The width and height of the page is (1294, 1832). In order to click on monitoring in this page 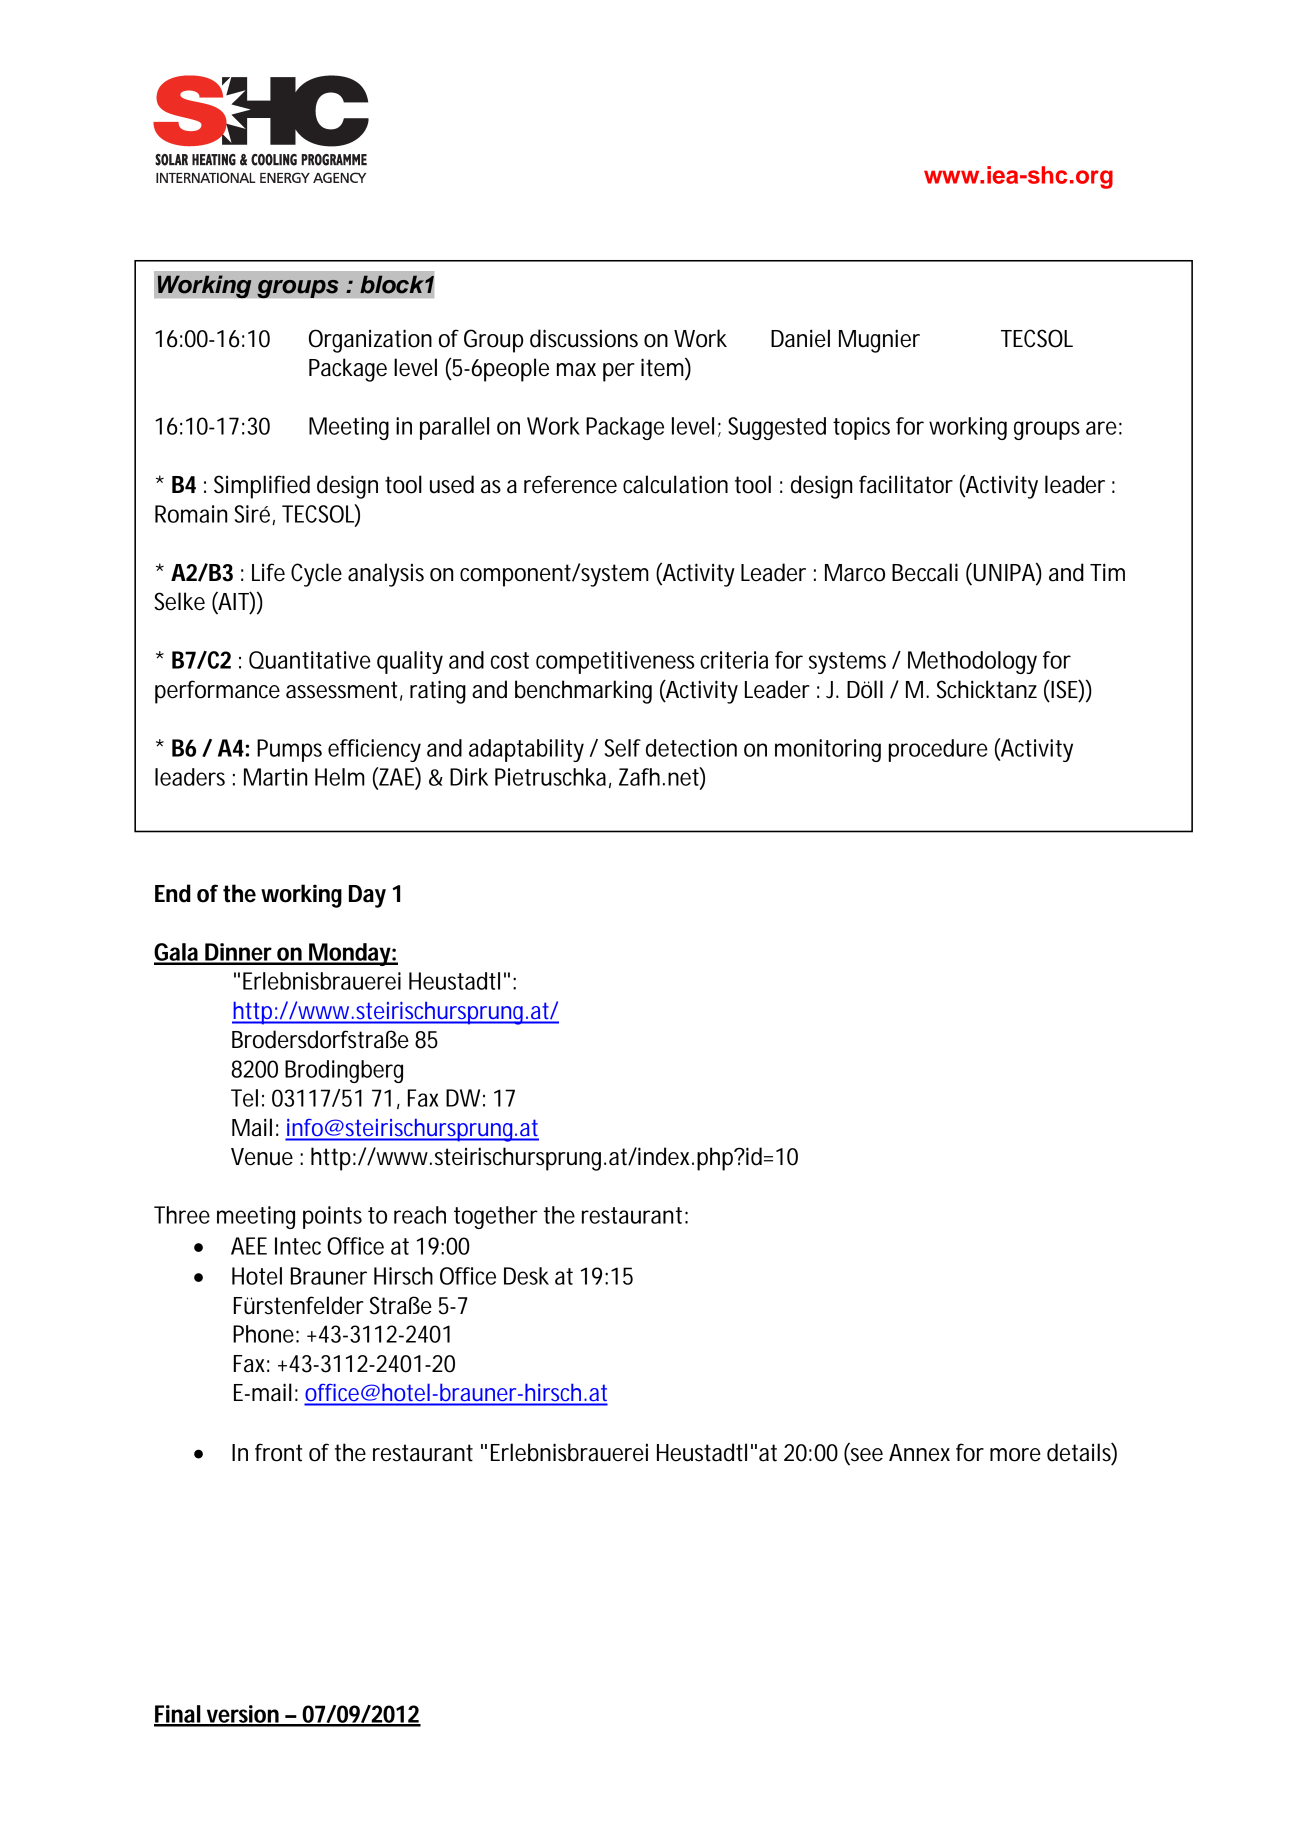, I will do `click(828, 750)`.
